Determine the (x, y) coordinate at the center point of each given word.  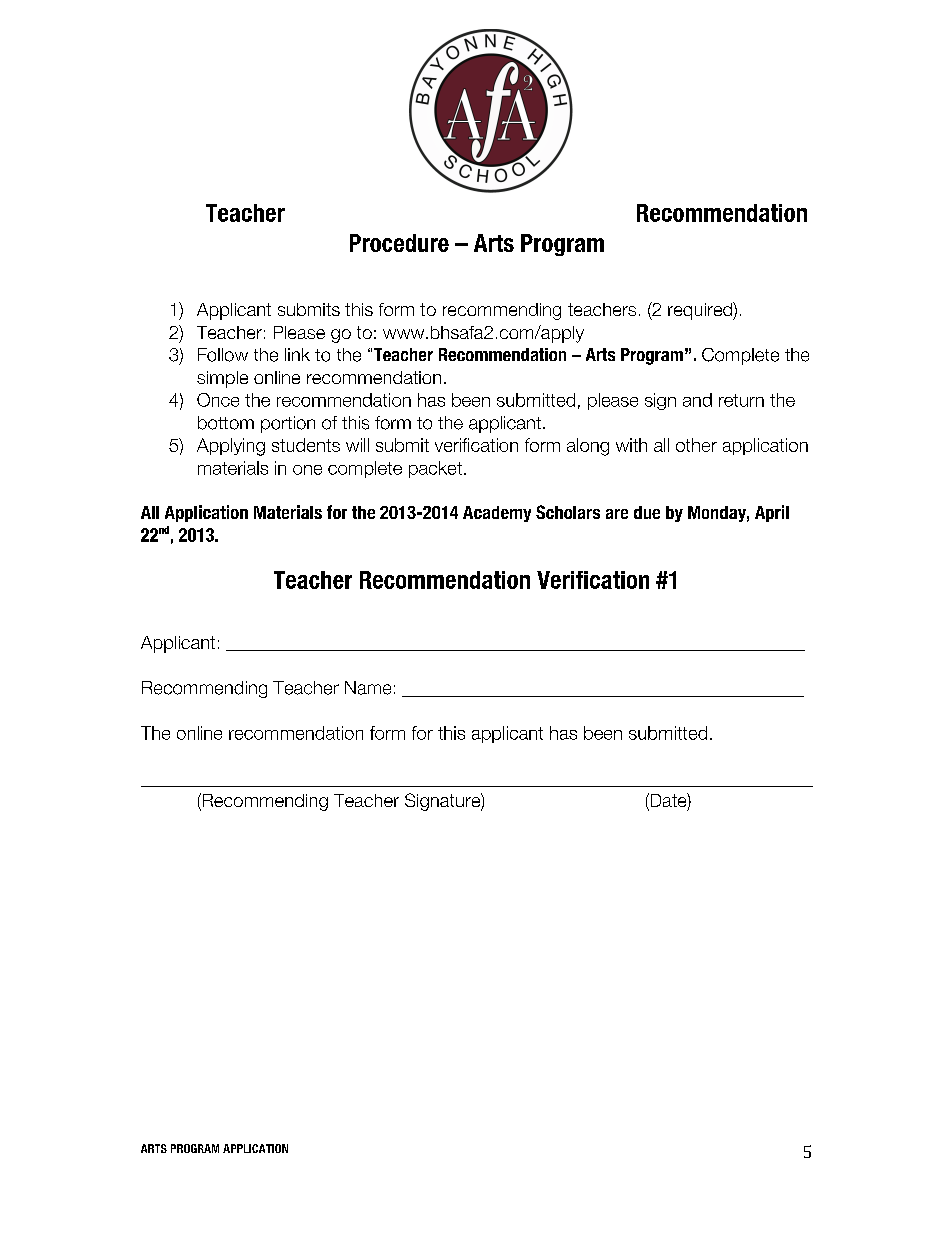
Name (368, 688)
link (297, 354)
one (307, 470)
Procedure (399, 243)
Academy (497, 514)
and (697, 400)
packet (435, 469)
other (696, 445)
